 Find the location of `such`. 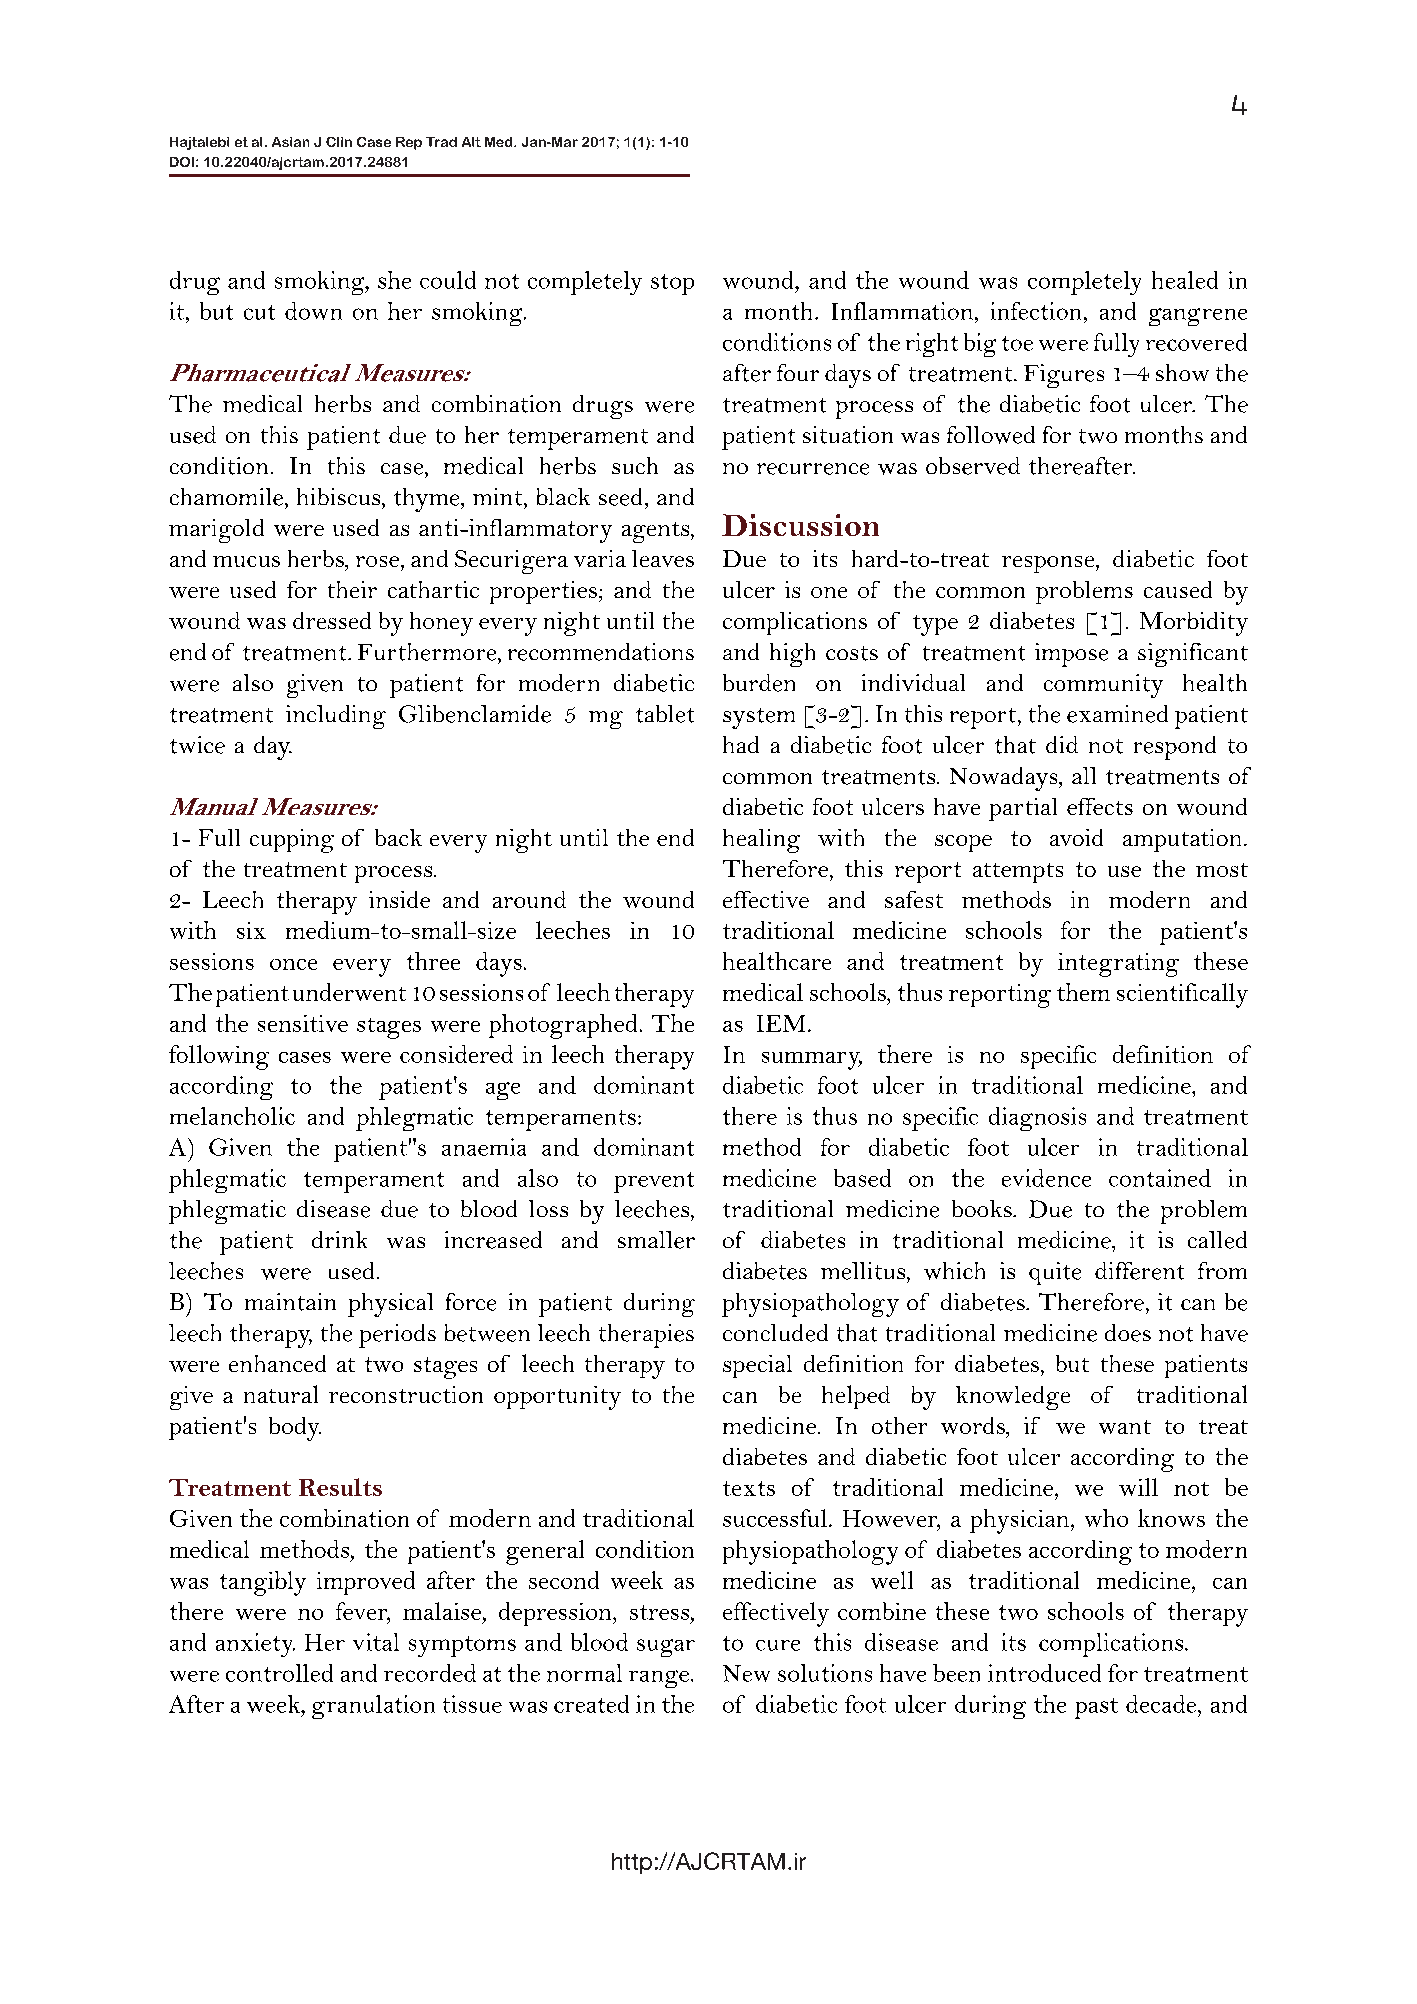

such is located at coordinates (635, 465).
